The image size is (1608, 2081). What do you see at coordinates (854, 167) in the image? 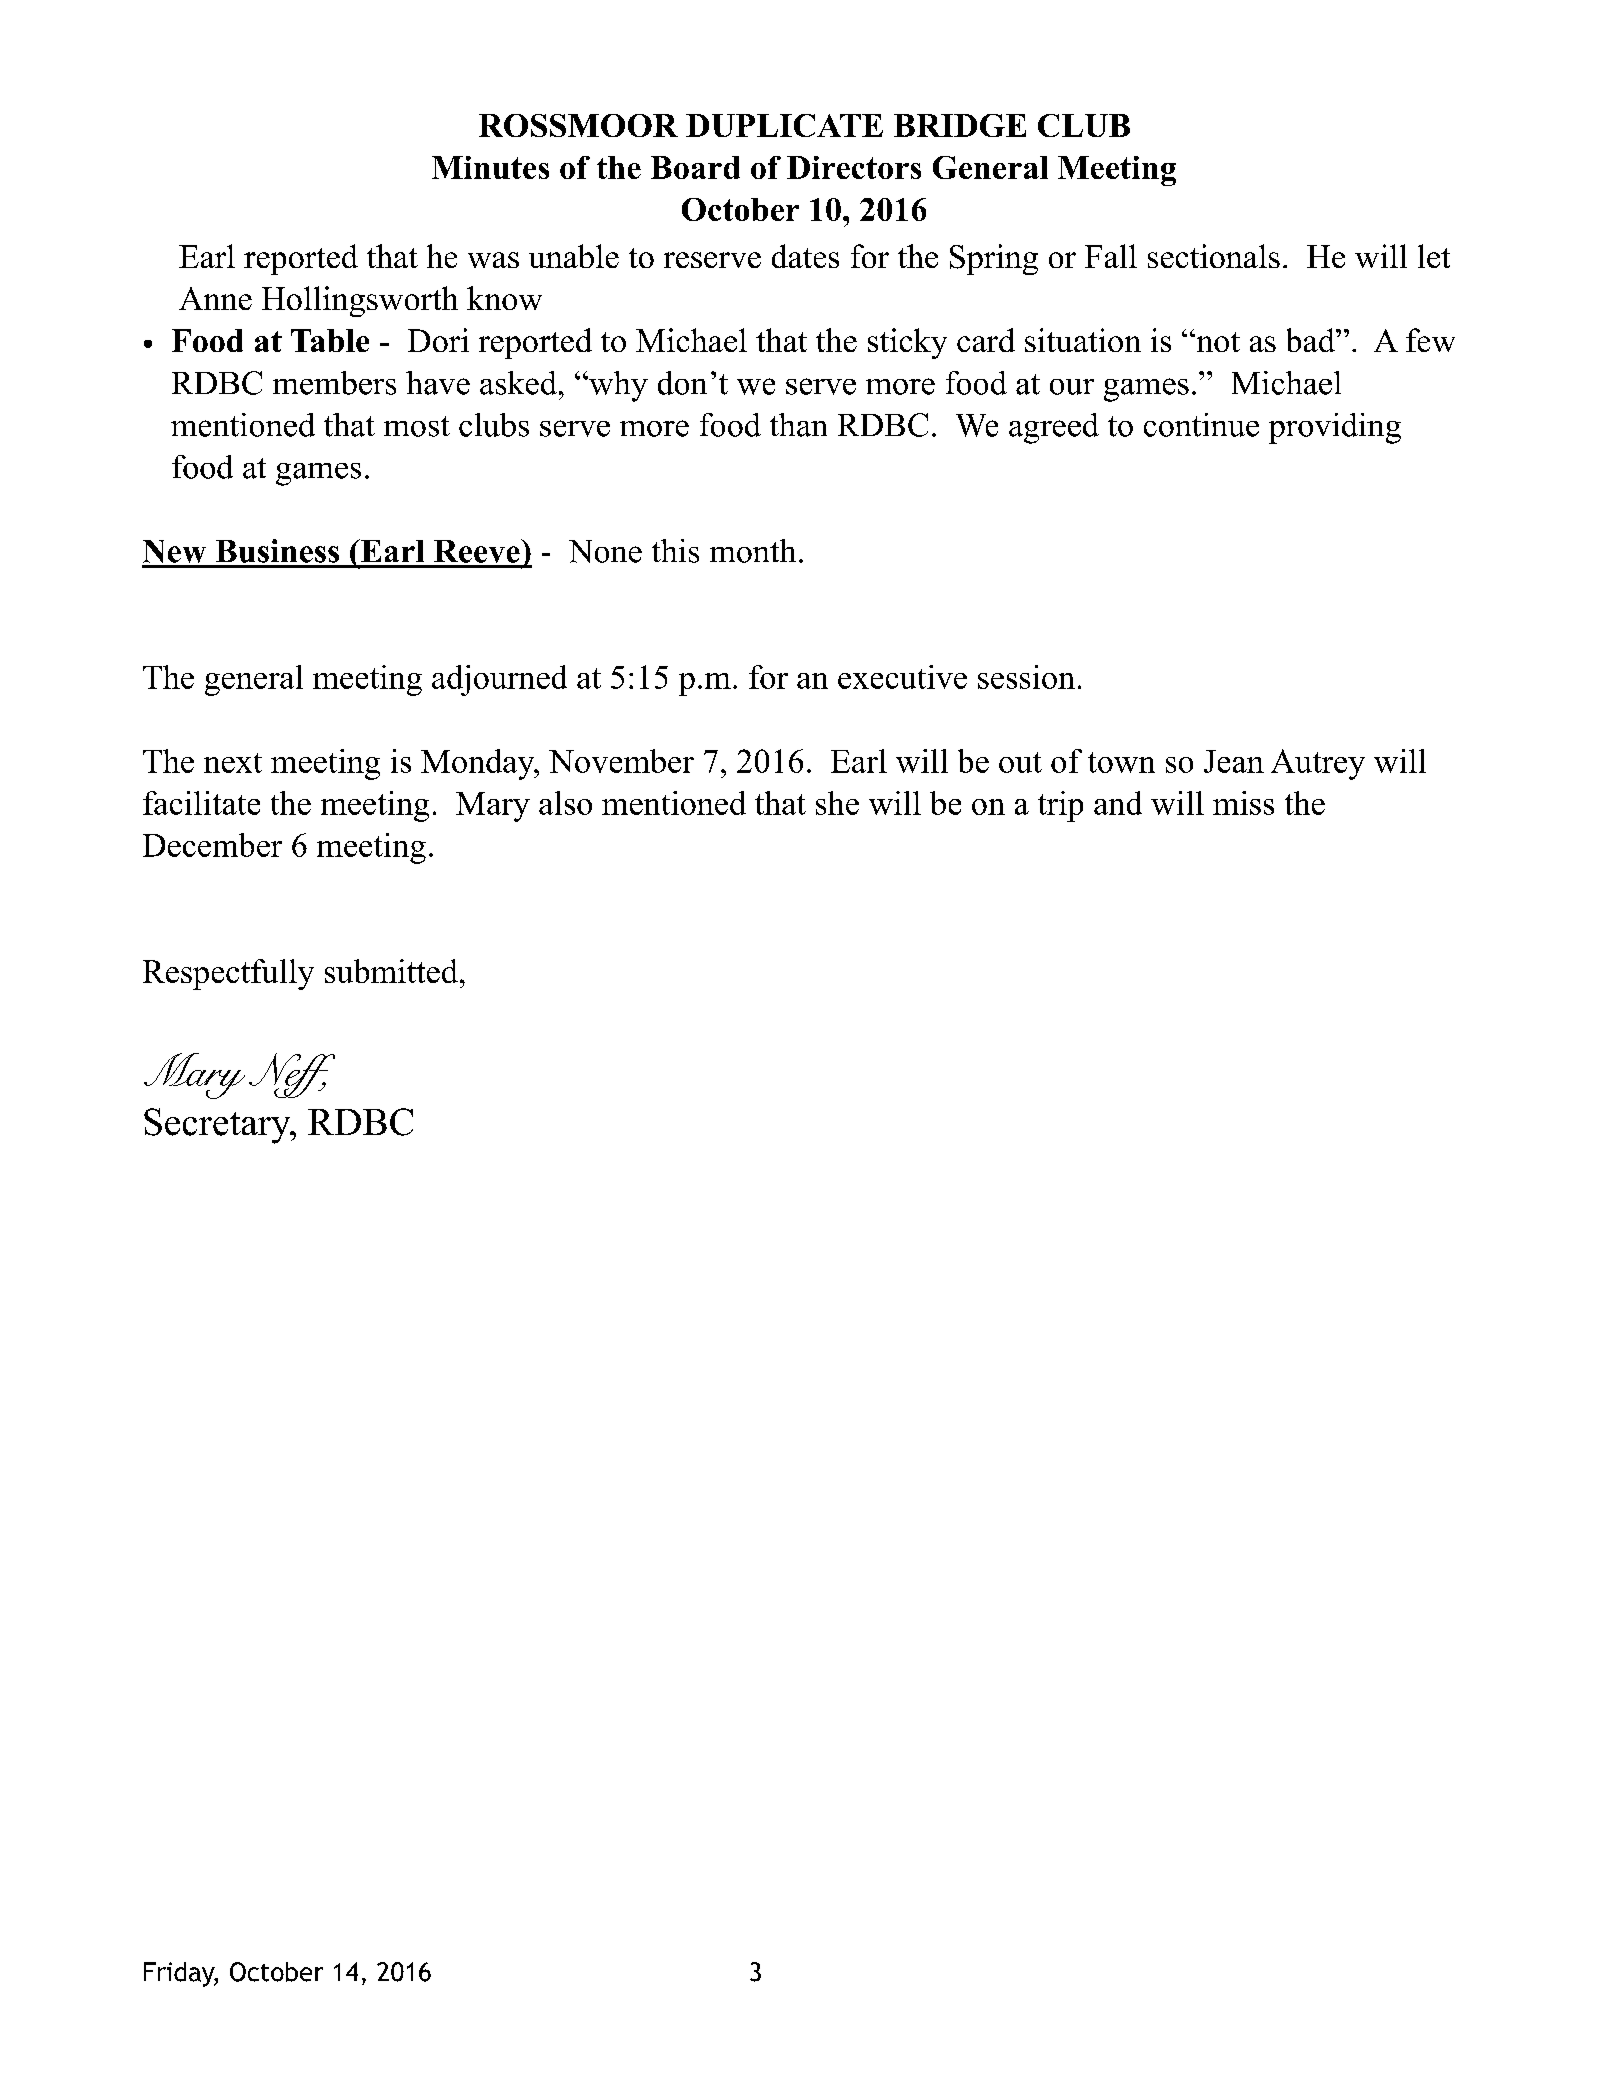
I see `Directors` at bounding box center [854, 167].
